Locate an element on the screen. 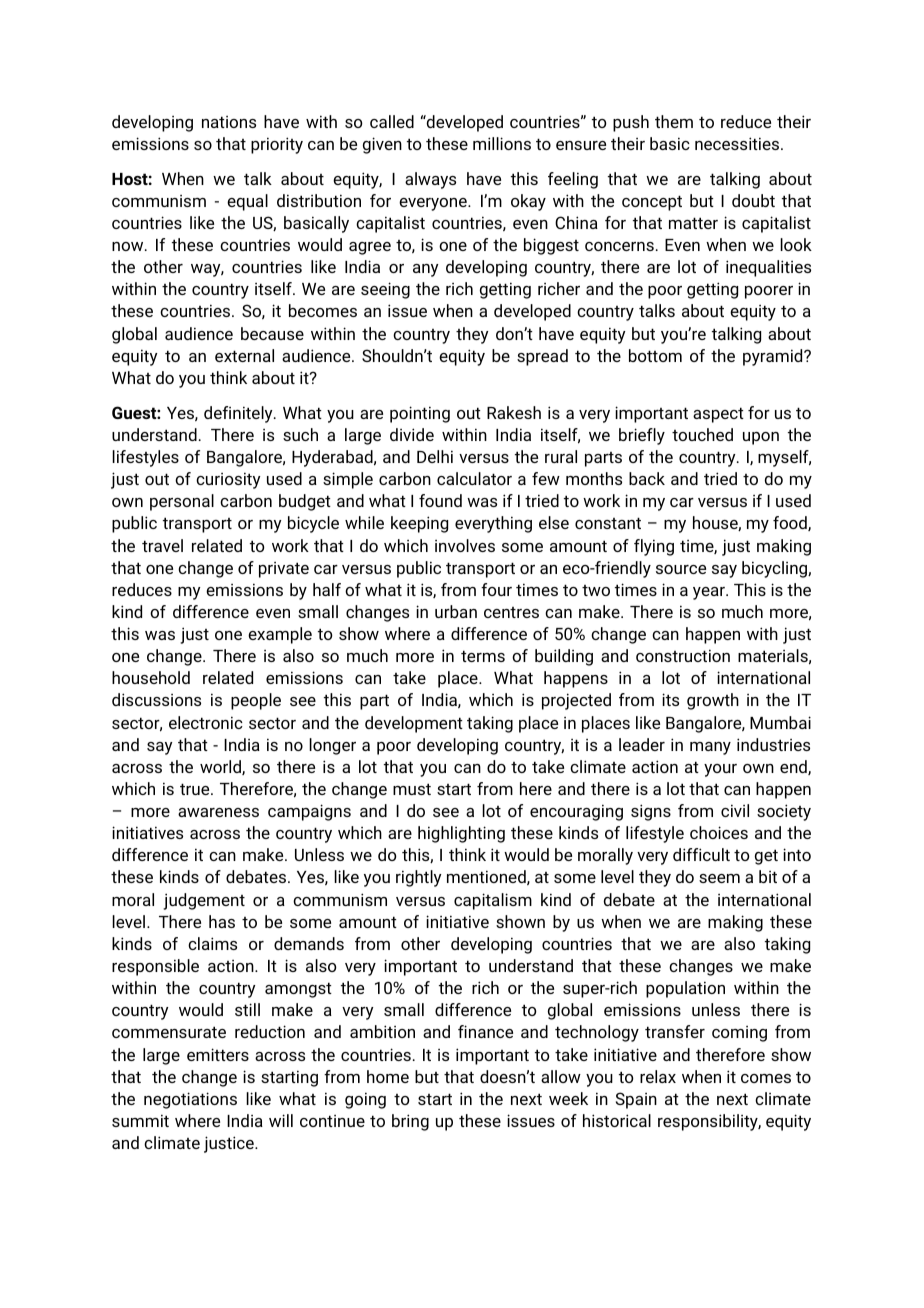 The height and width of the screenshot is (1308, 924). nations is located at coordinates (229, 122).
